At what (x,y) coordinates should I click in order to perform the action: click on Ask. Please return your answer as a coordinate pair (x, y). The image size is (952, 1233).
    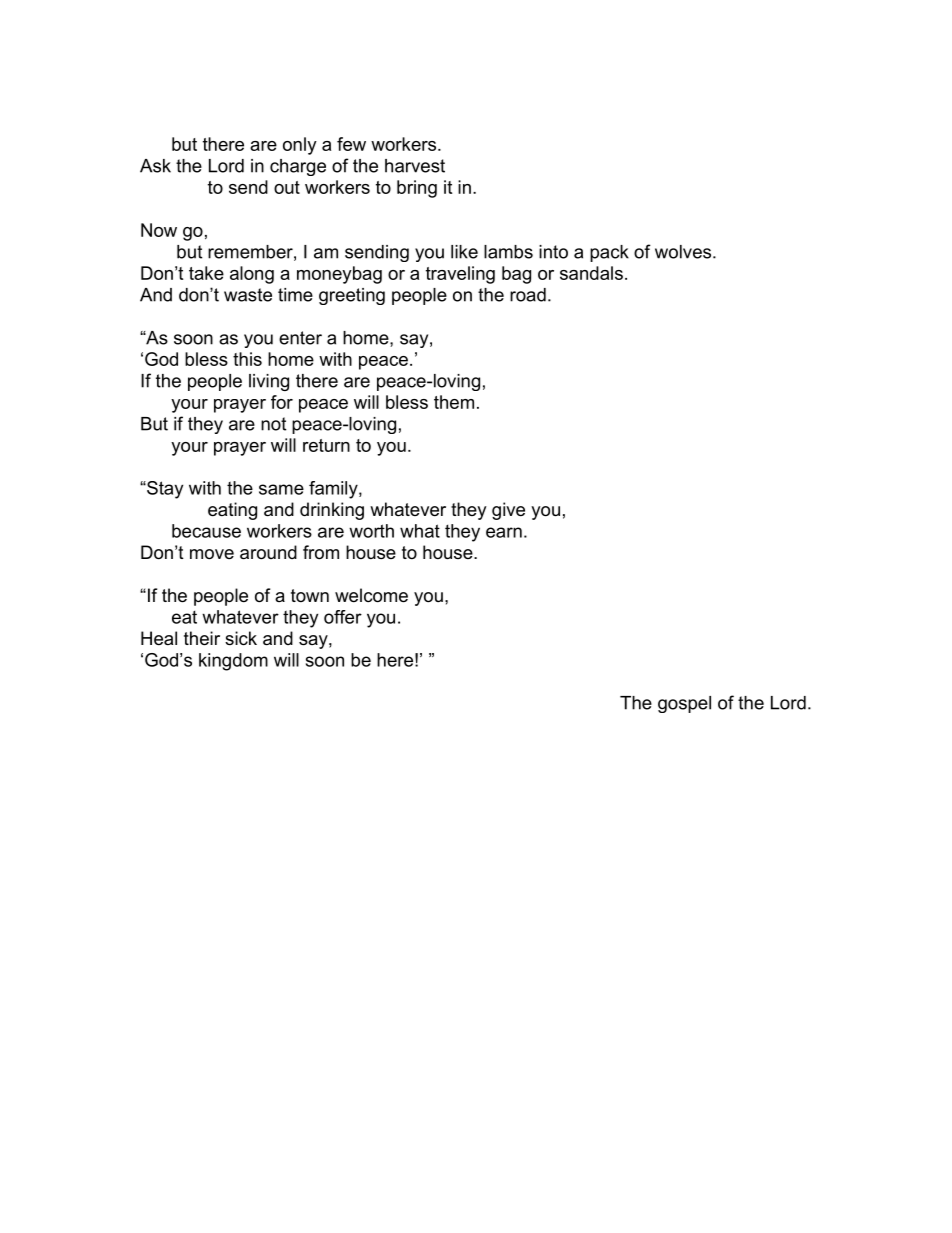
    Looking at the image, I should click on (155, 166).
